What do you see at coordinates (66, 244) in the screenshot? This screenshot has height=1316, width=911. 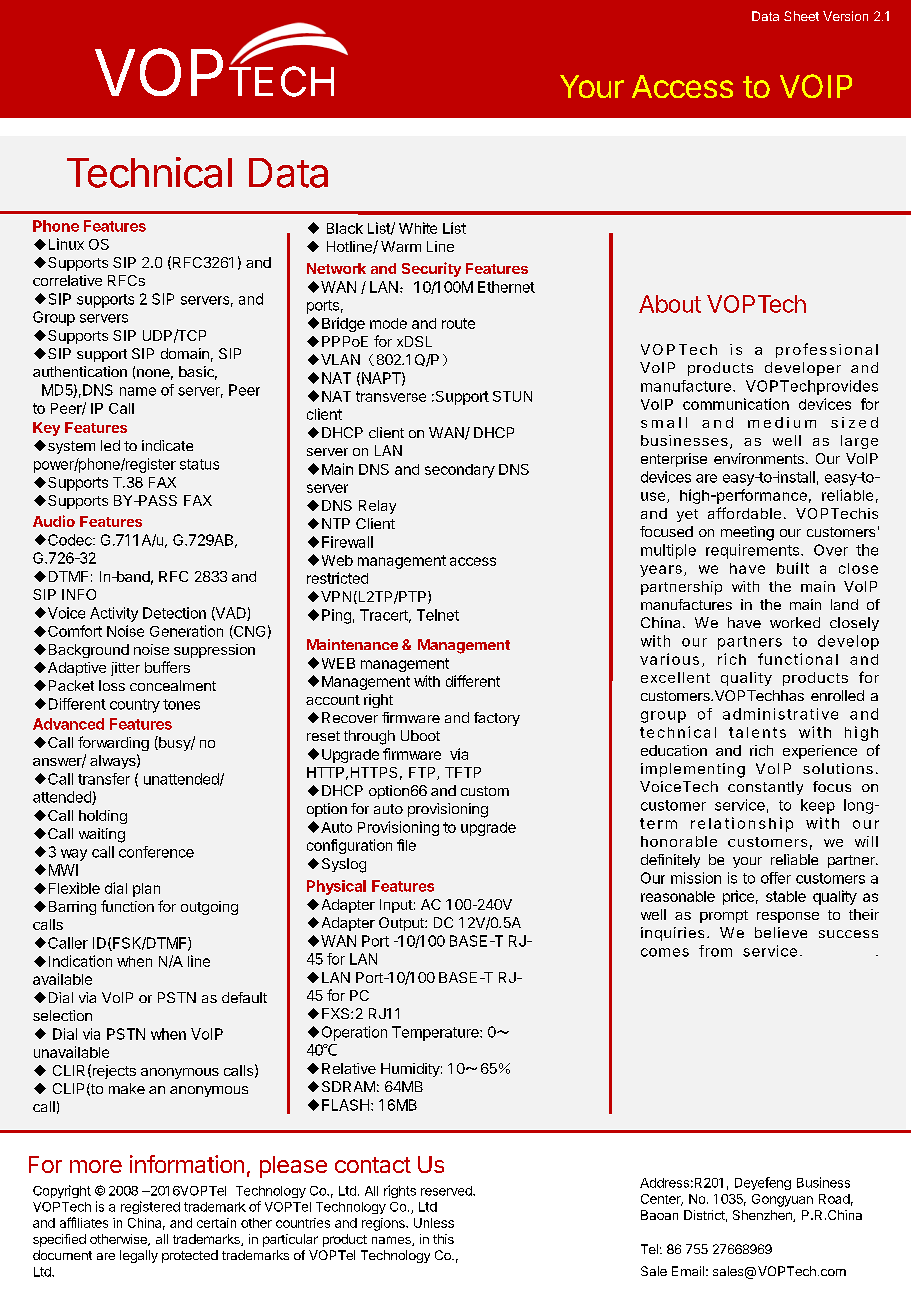 I see `Linux` at bounding box center [66, 244].
